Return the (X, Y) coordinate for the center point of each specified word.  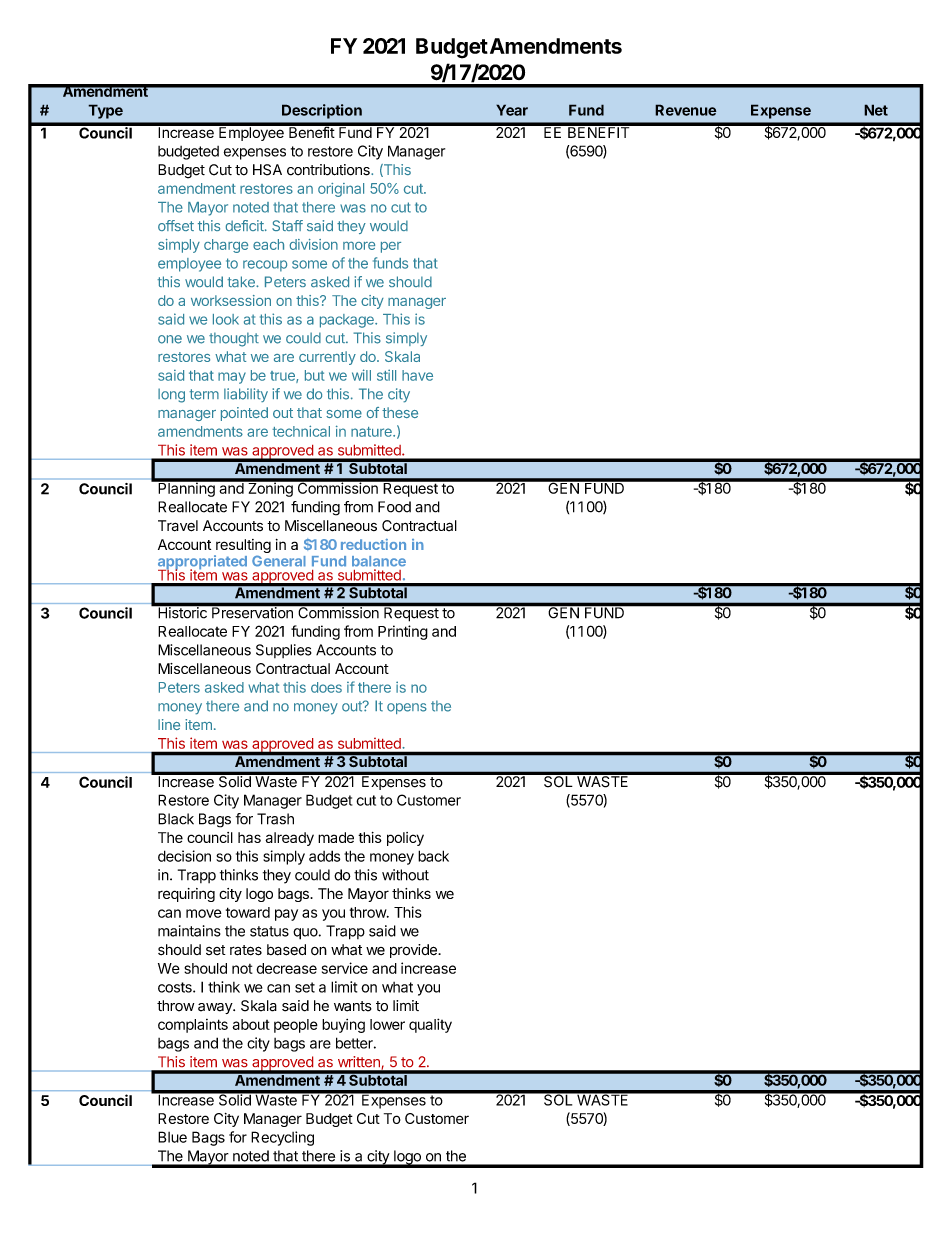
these (400, 412)
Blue (172, 1137)
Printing (403, 632)
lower (387, 1024)
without (405, 875)
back (433, 856)
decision (184, 856)
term (204, 394)
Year (512, 110)
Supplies (284, 651)
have (417, 375)
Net (876, 110)
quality (430, 1025)
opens (407, 708)
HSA (267, 170)
